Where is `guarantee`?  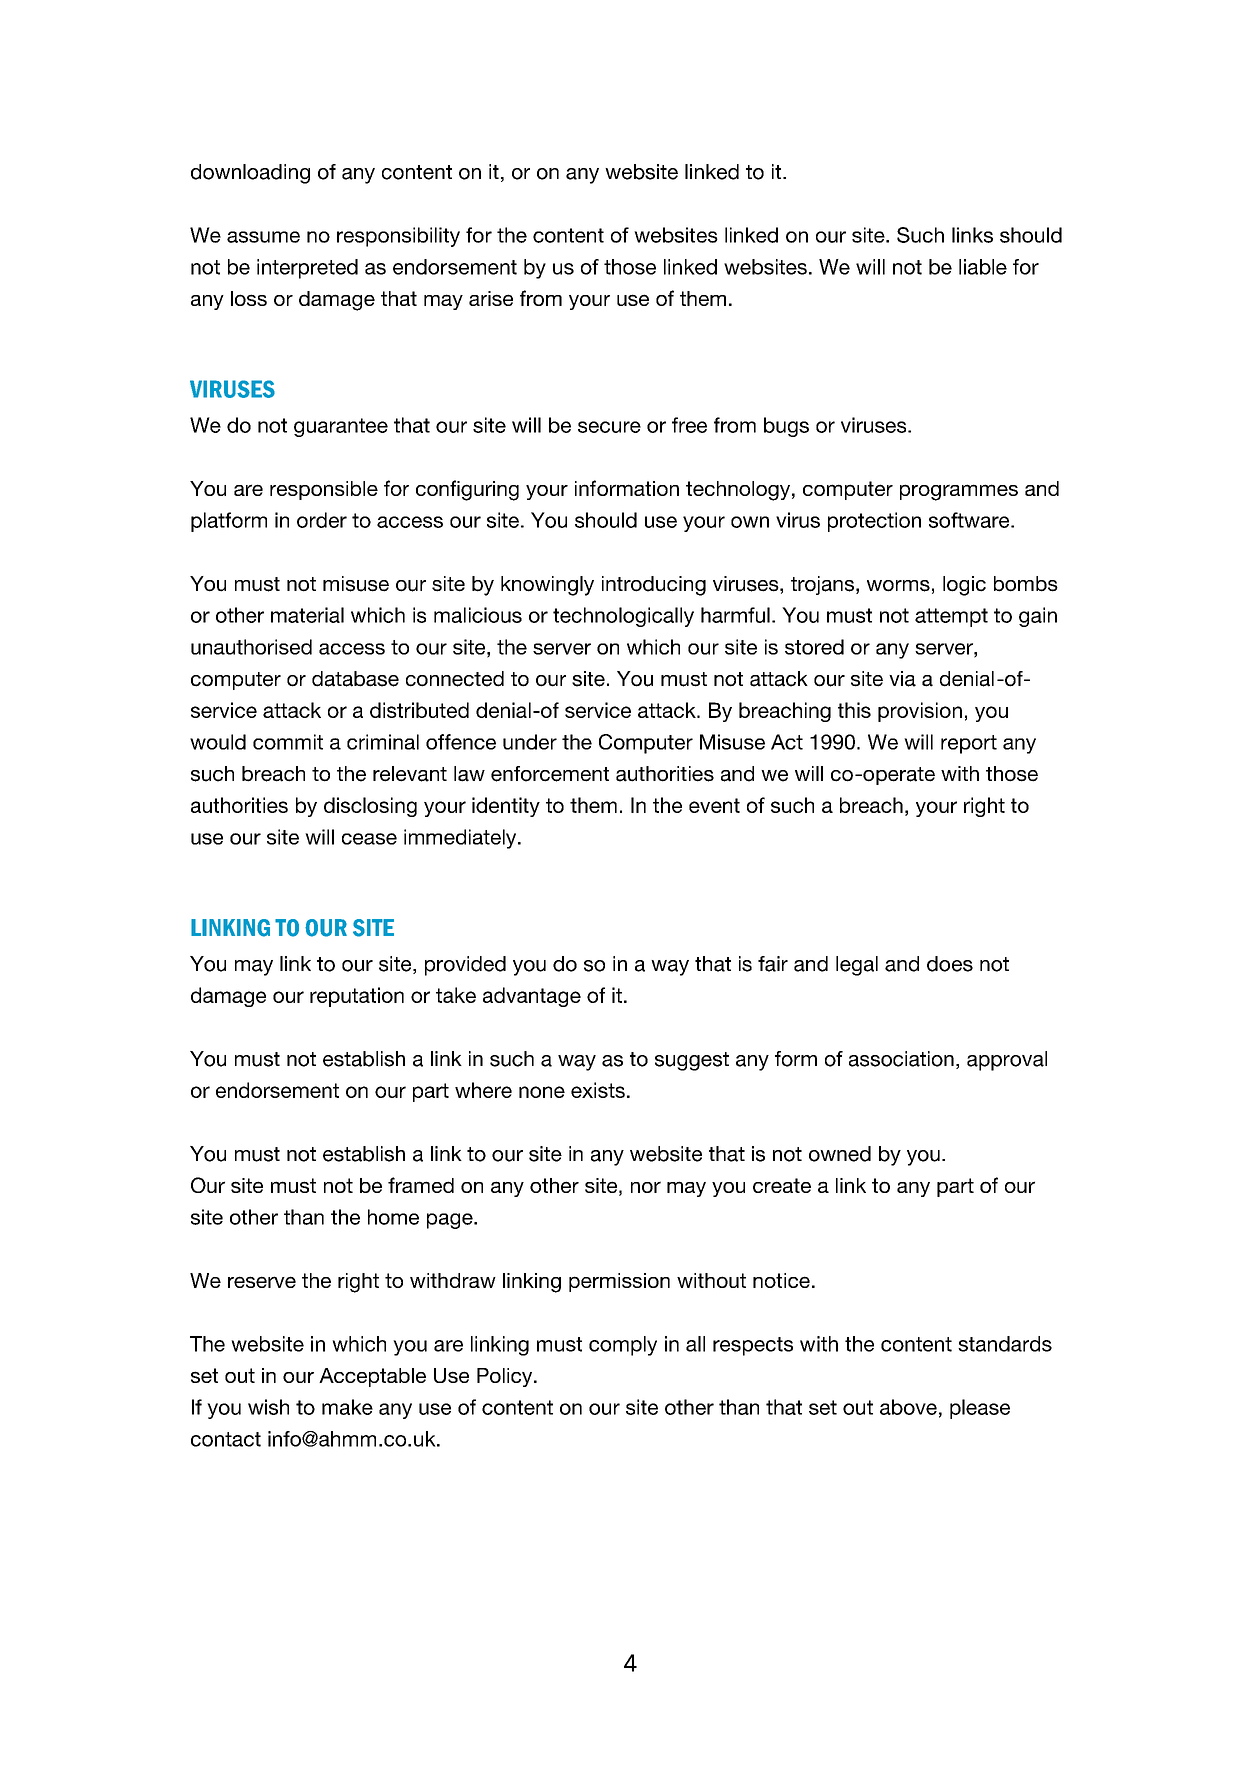 guarantee is located at coordinates (341, 427).
